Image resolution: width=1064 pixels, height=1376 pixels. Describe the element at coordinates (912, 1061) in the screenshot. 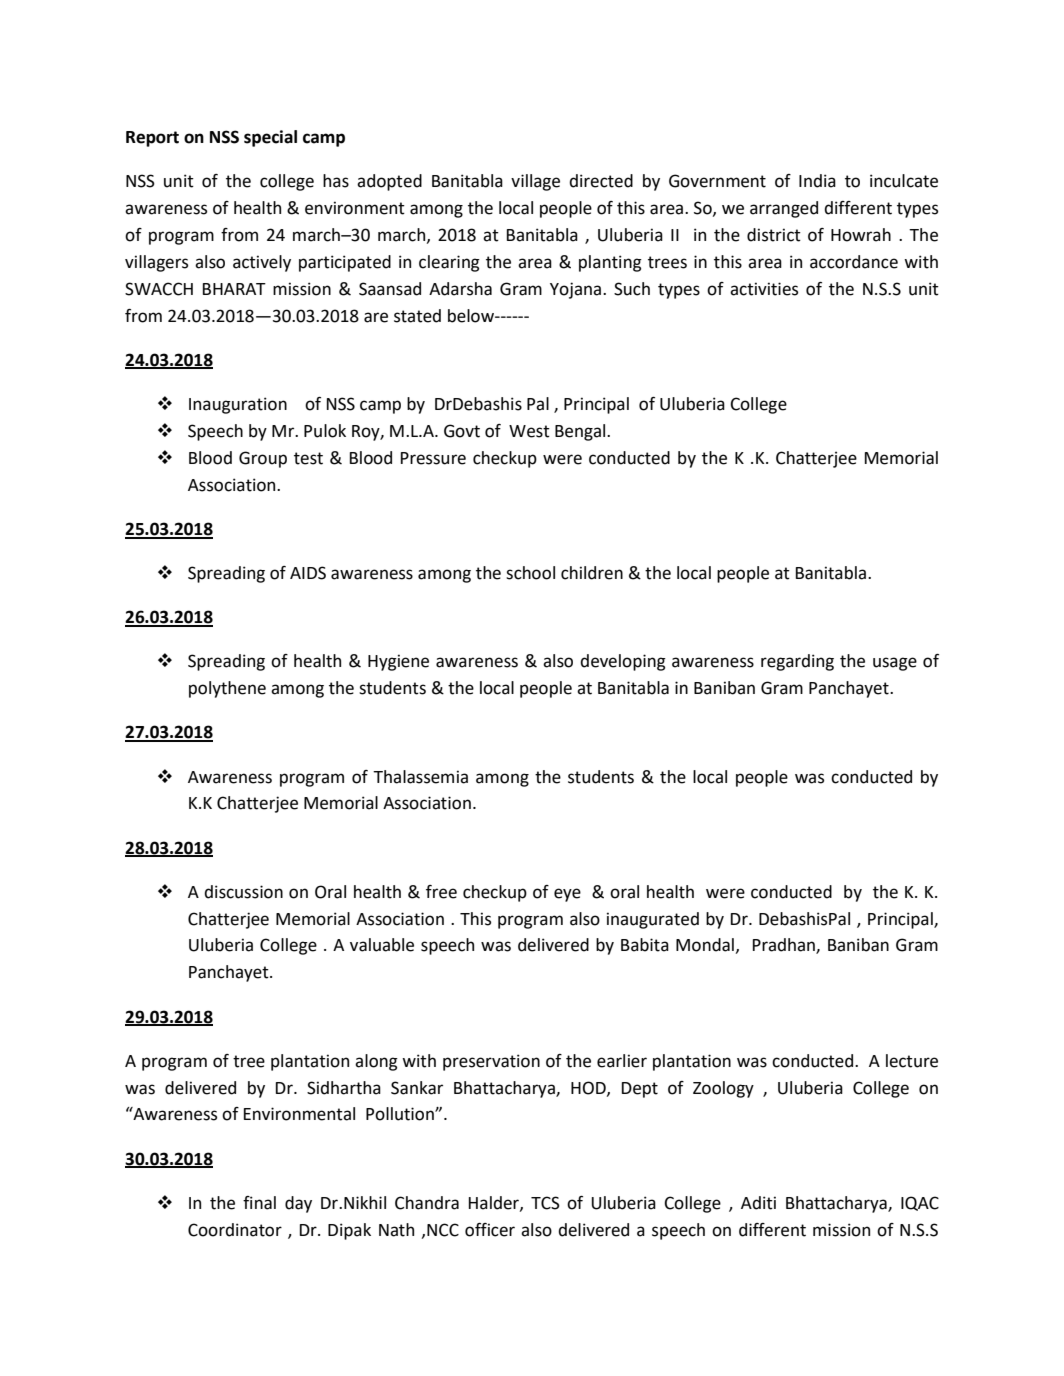

I see `lecture` at that location.
